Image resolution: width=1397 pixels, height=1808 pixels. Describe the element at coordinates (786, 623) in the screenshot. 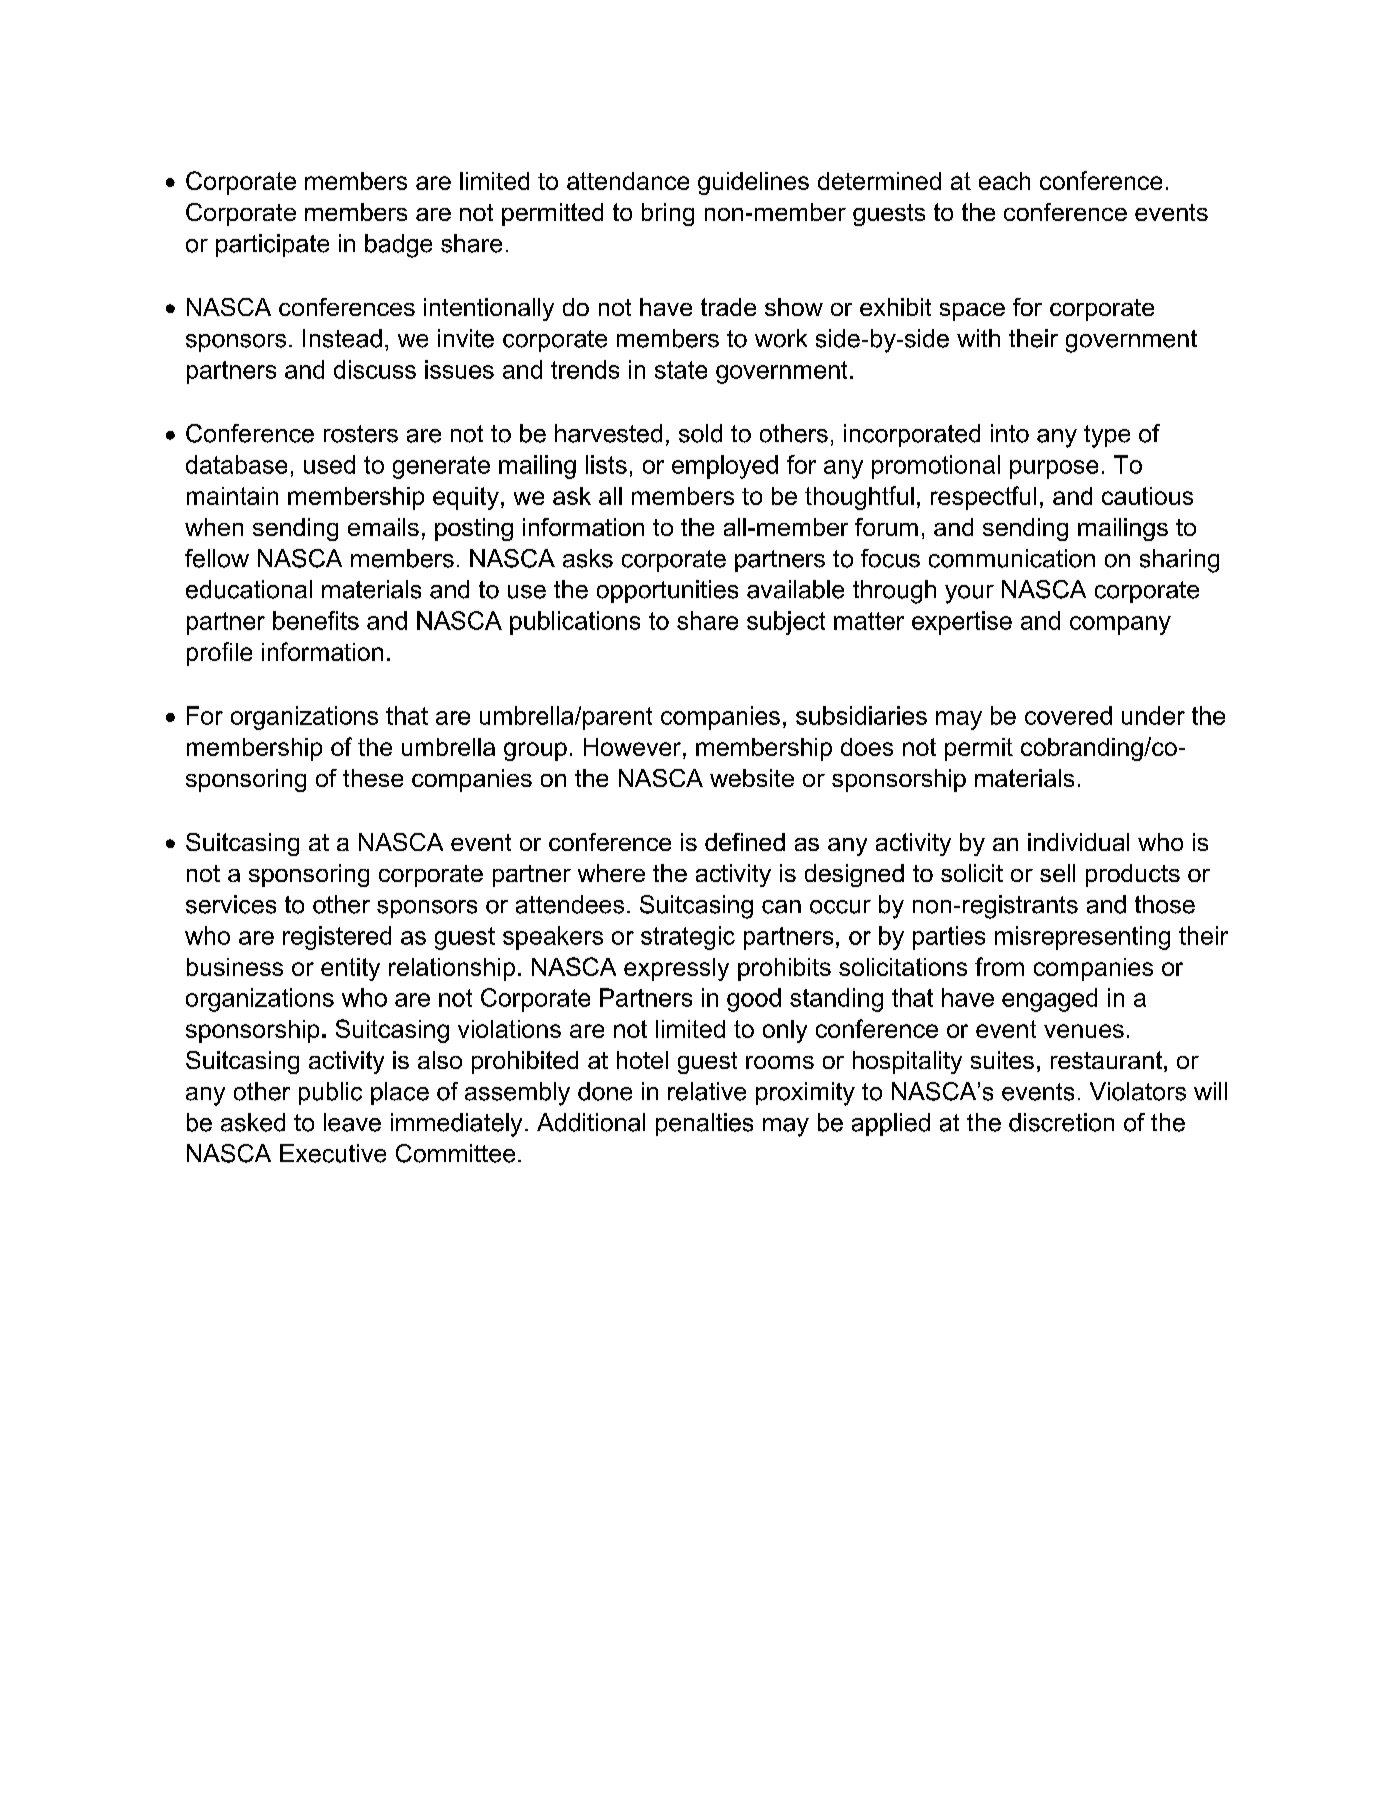

I see `subject` at that location.
